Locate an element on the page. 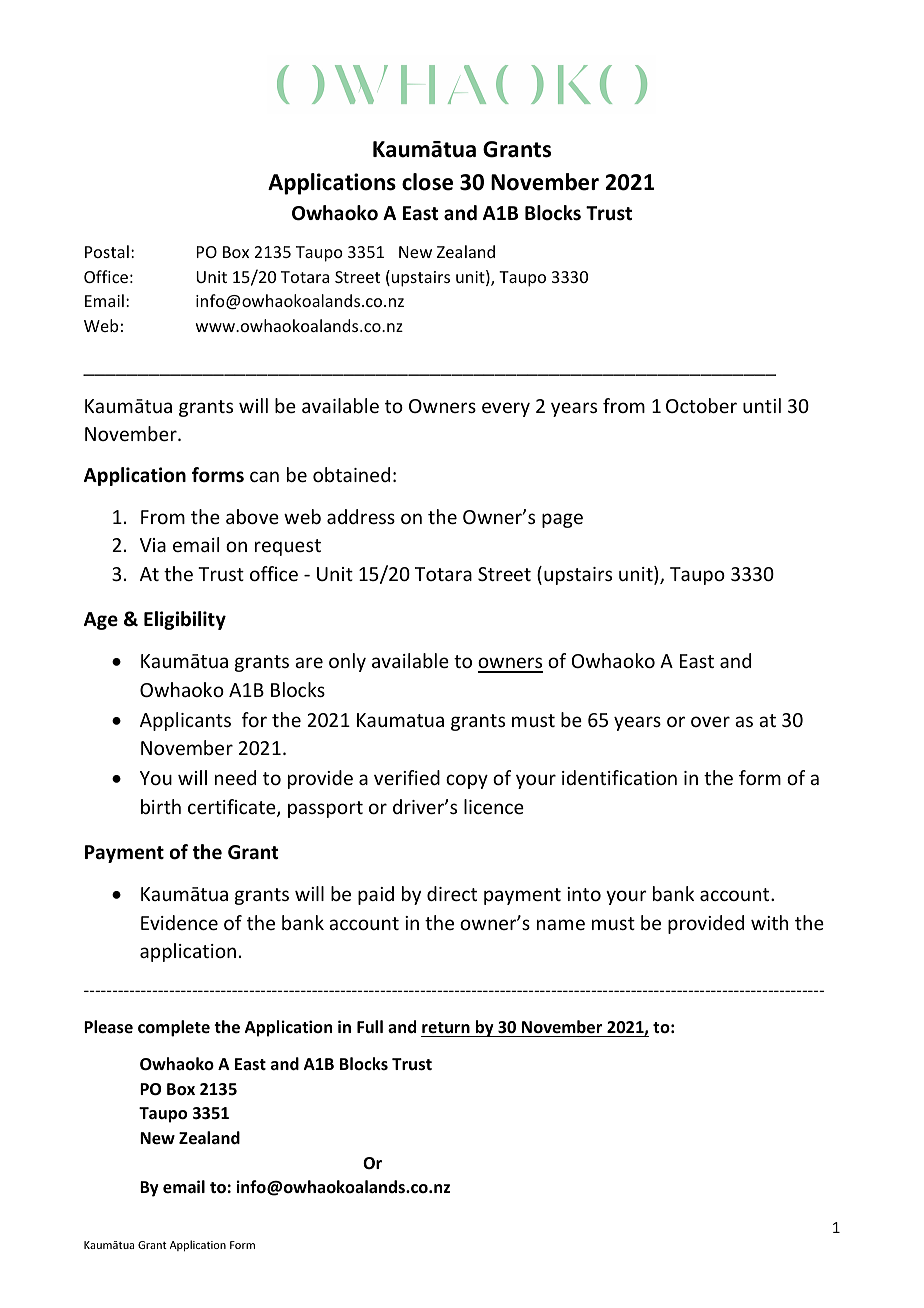 The height and width of the page is (1308, 924). every is located at coordinates (506, 409).
